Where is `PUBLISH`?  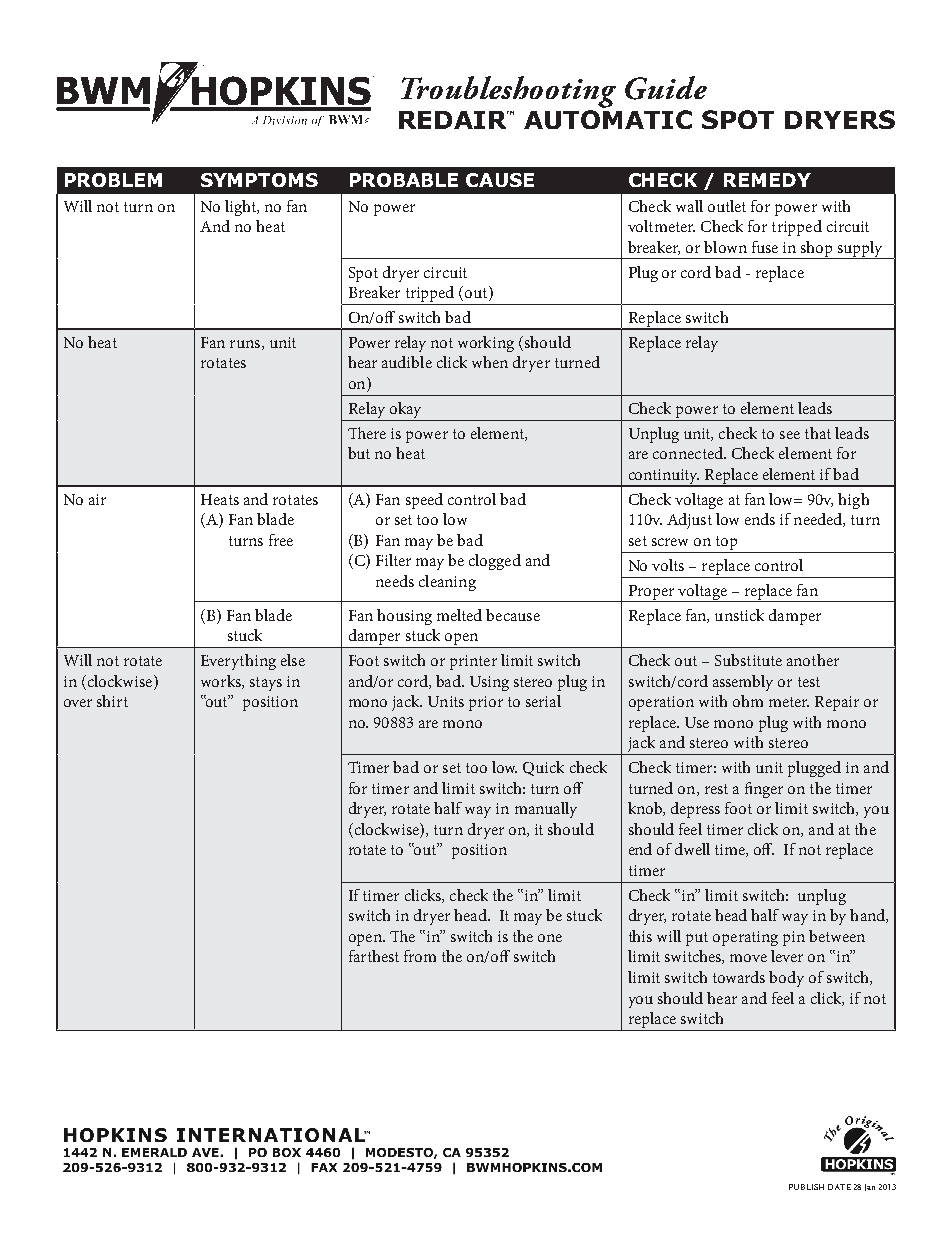 PUBLISH is located at coordinates (806, 1187).
